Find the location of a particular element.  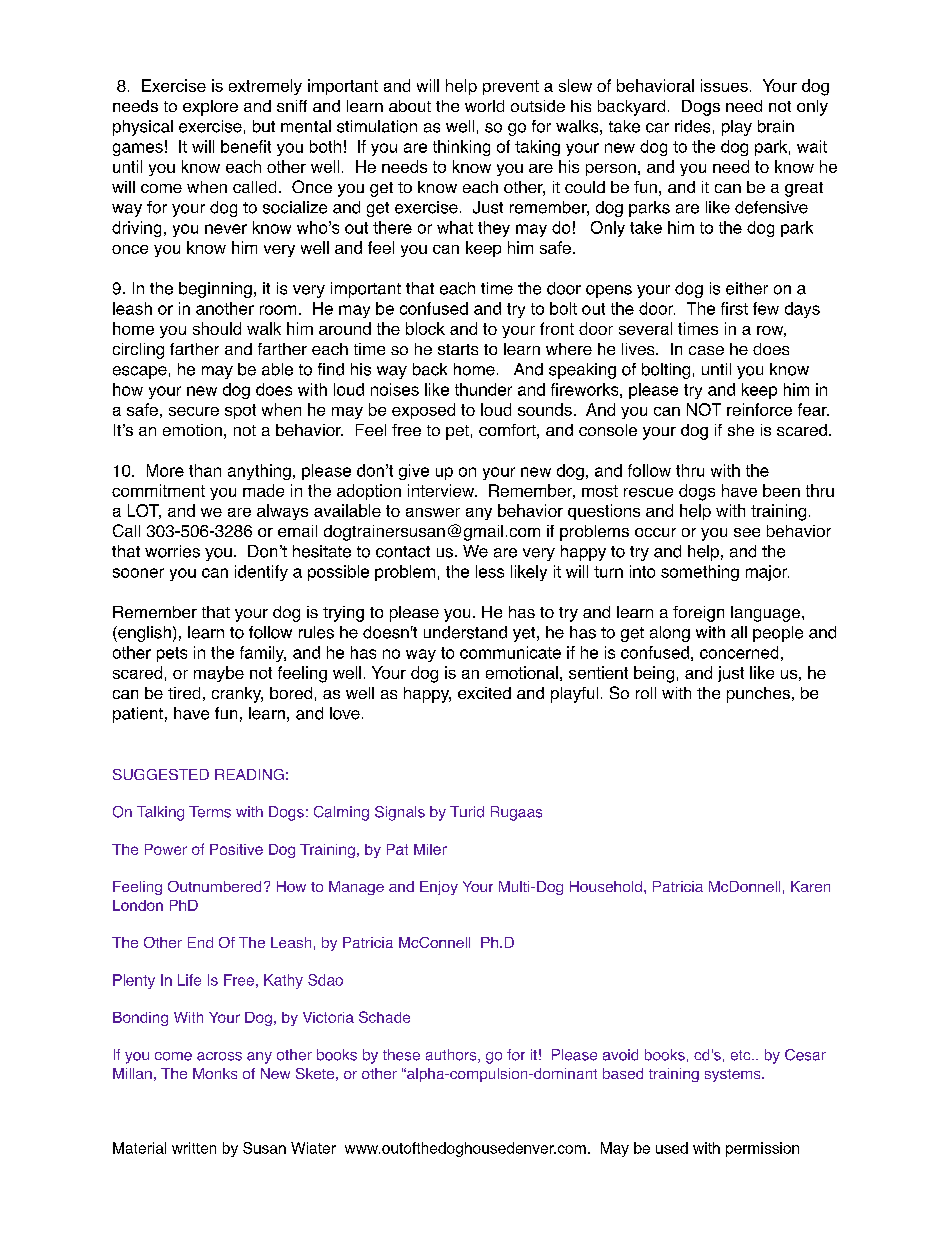

interview is located at coordinates (442, 490).
